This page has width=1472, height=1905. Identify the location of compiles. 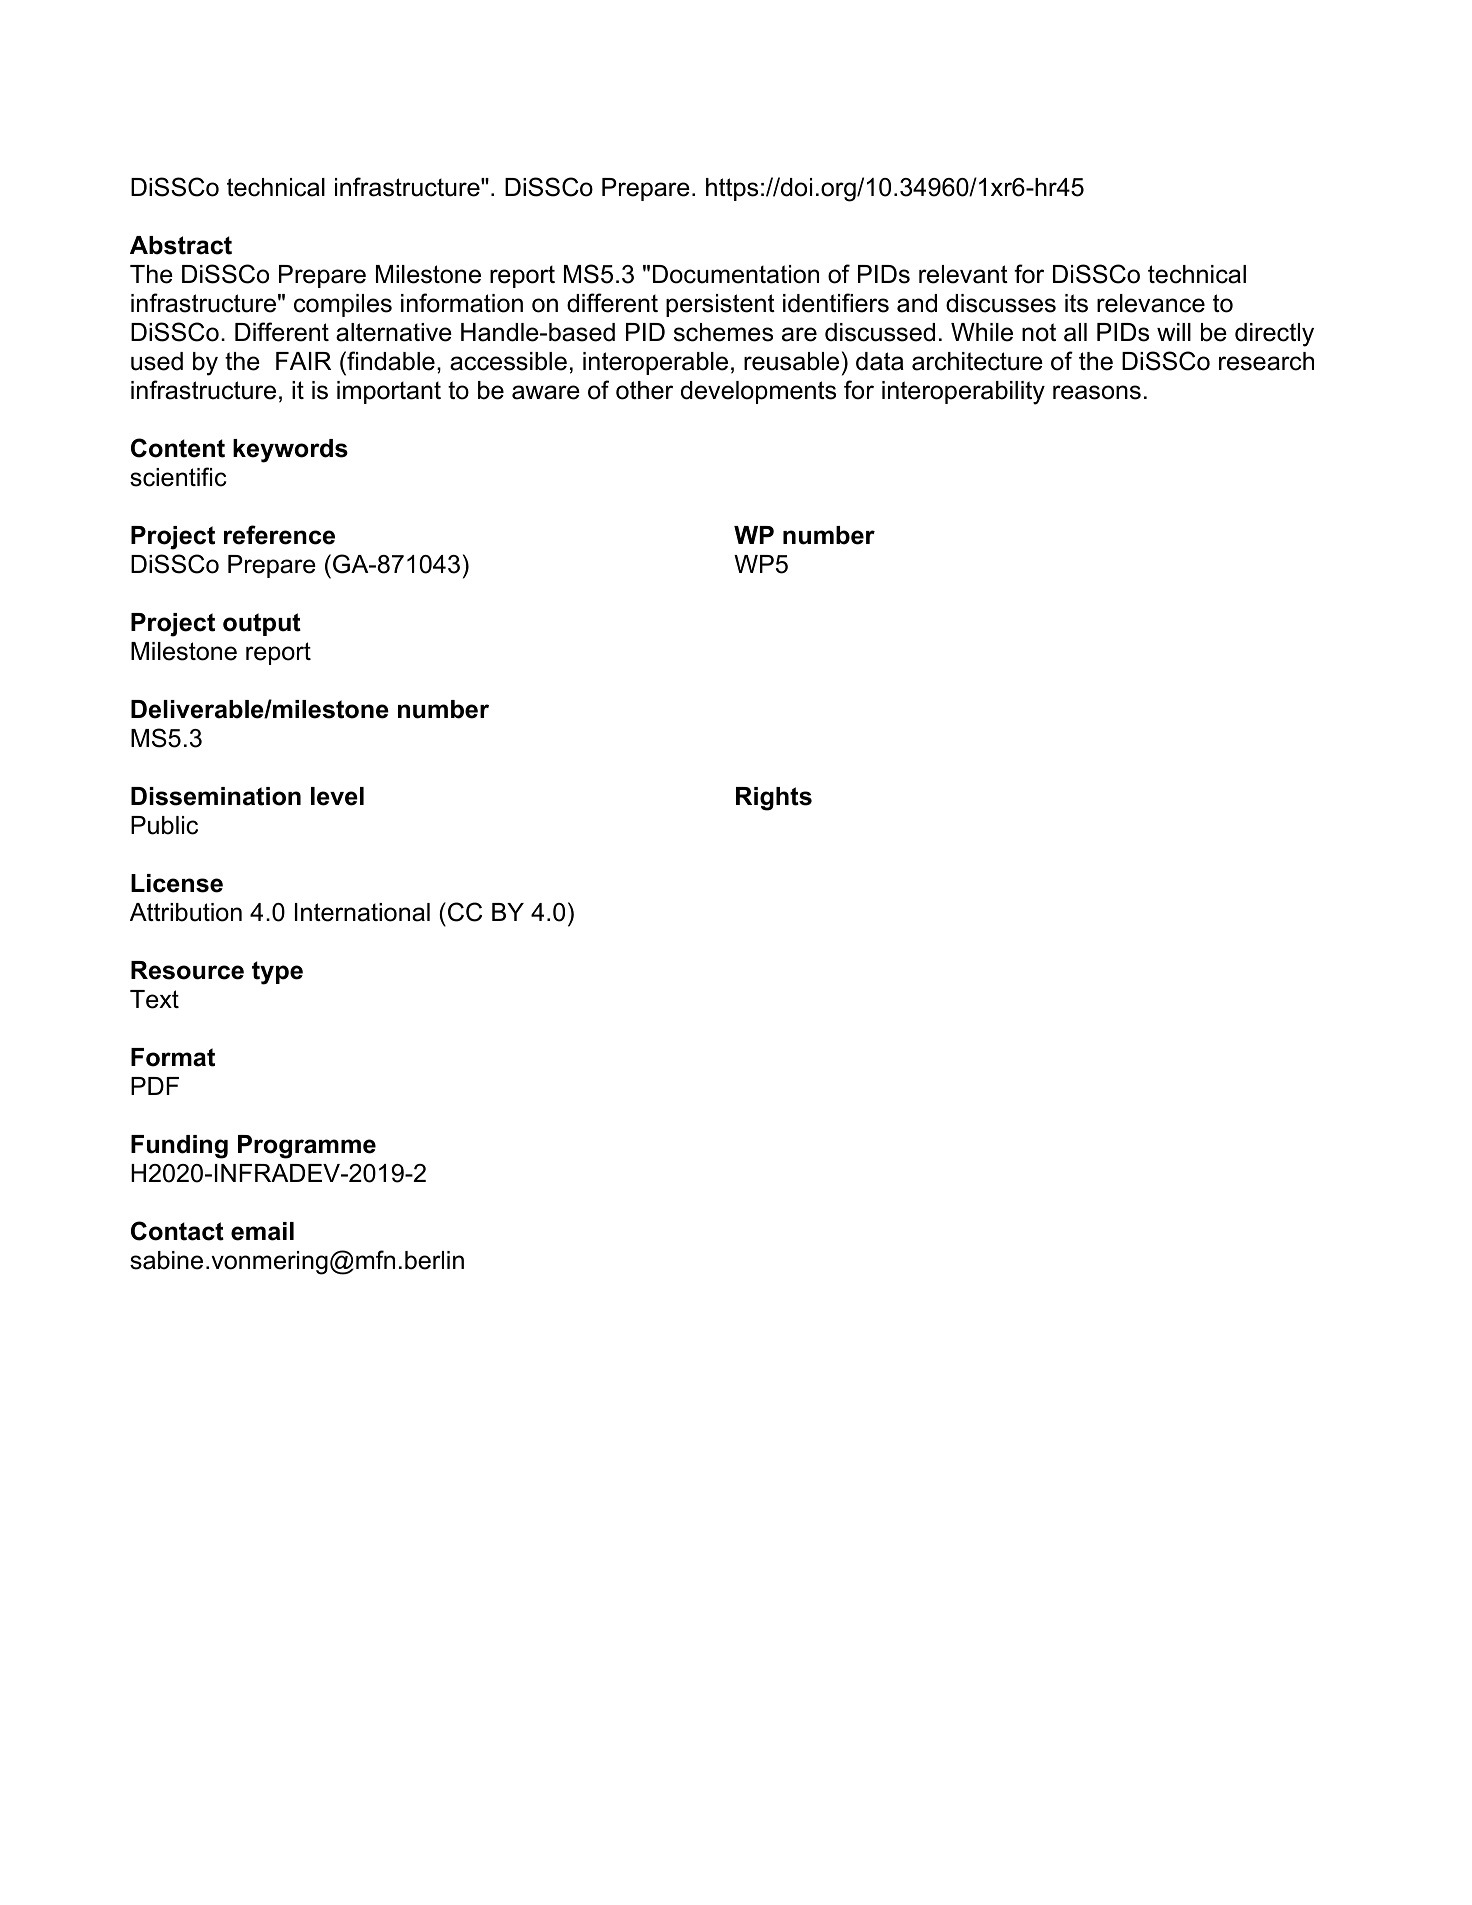
(343, 305).
